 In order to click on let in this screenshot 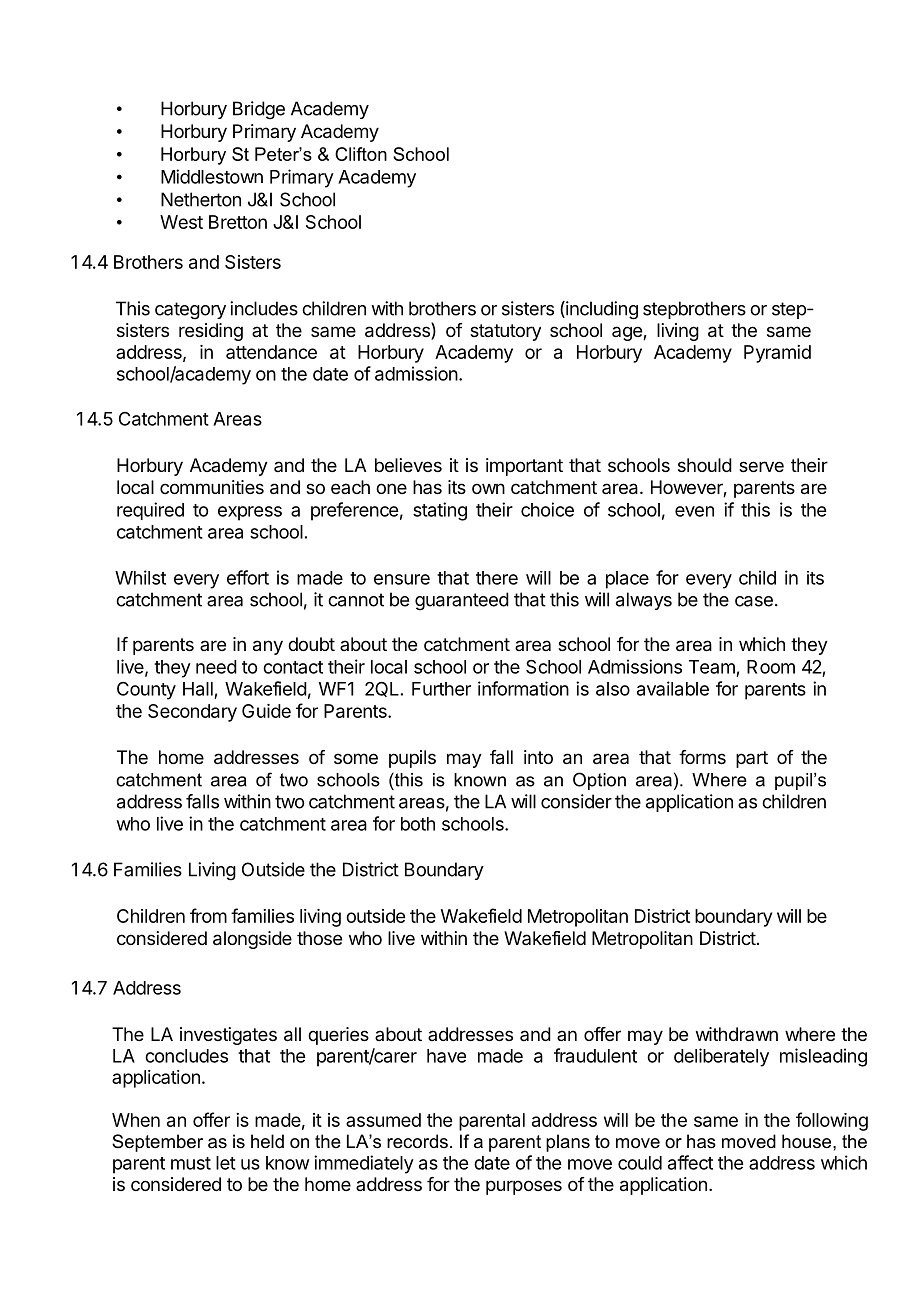, I will do `click(226, 1163)`.
